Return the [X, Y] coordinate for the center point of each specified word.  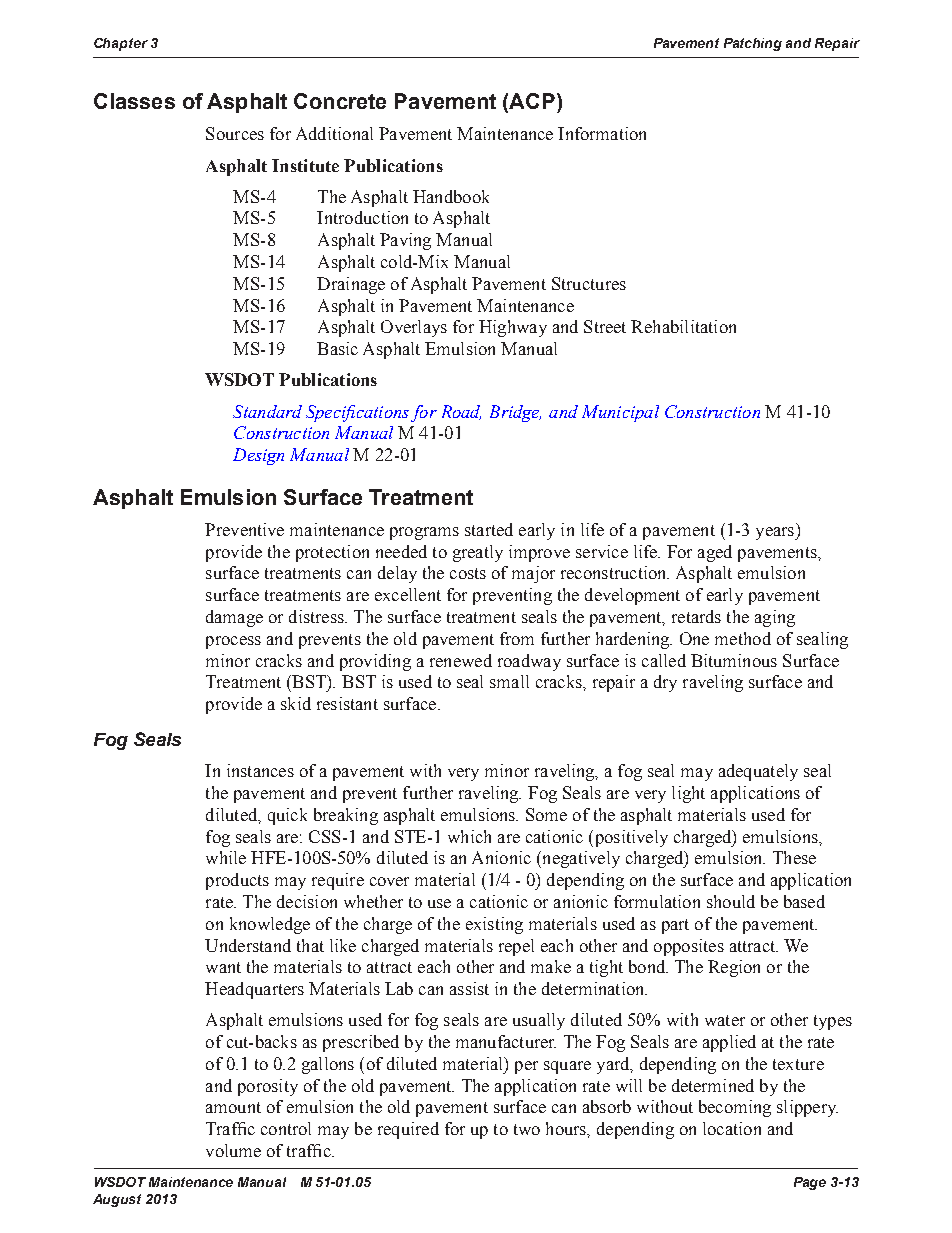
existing [494, 925]
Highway [513, 328]
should [731, 901]
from [517, 638]
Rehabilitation [683, 326]
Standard [267, 411]
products [237, 881]
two [527, 1129]
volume [233, 1150]
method [743, 638]
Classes [134, 101]
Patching [753, 44]
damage [234, 618]
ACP [532, 101]
